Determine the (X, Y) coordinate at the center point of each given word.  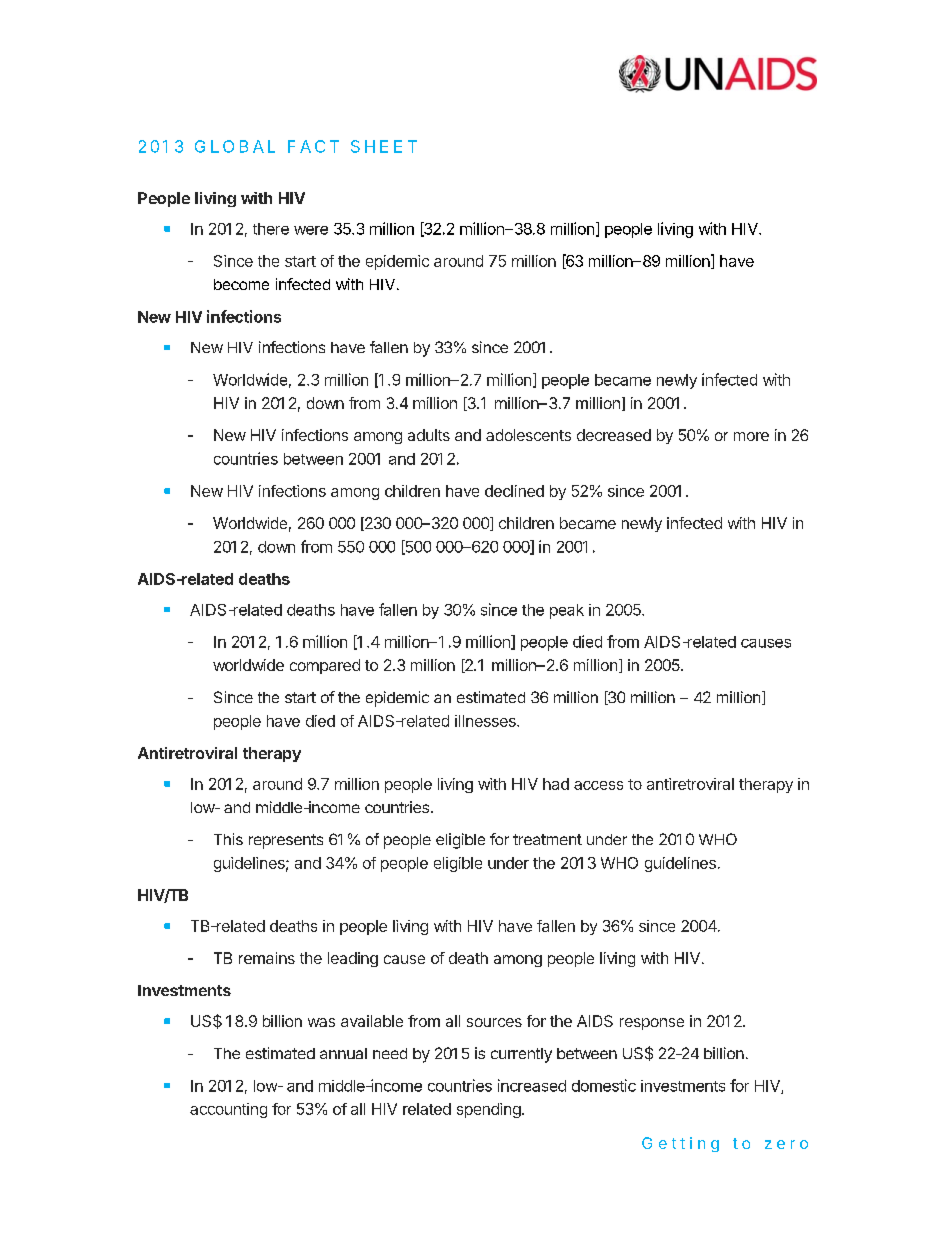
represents (286, 841)
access (598, 785)
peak (567, 611)
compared (325, 666)
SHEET (384, 146)
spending (489, 1110)
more (751, 436)
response (652, 1024)
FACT (313, 146)
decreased (614, 435)
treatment (547, 839)
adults (429, 435)
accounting (228, 1110)
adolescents (528, 435)
